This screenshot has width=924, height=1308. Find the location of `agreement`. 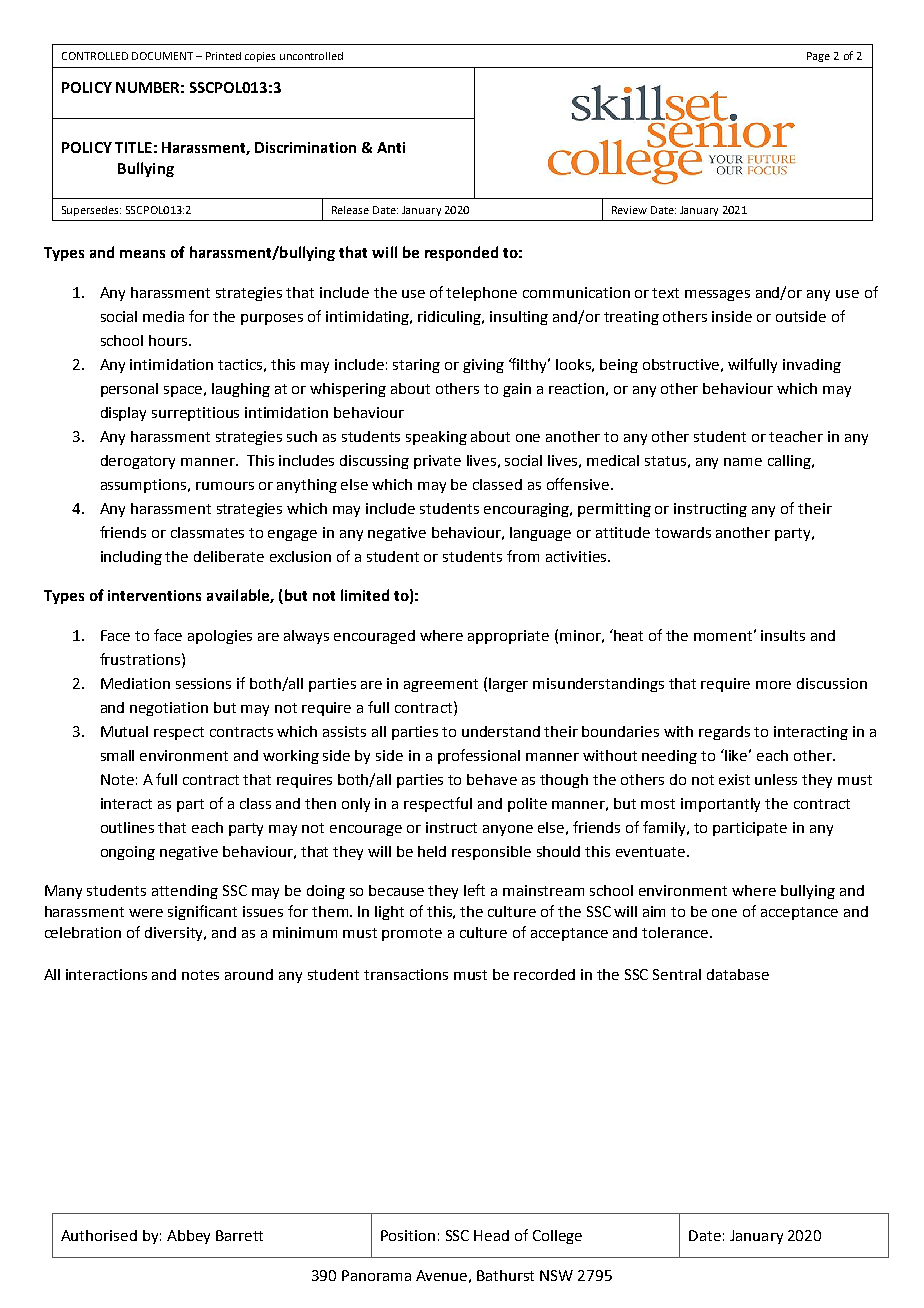

agreement is located at coordinates (441, 685).
